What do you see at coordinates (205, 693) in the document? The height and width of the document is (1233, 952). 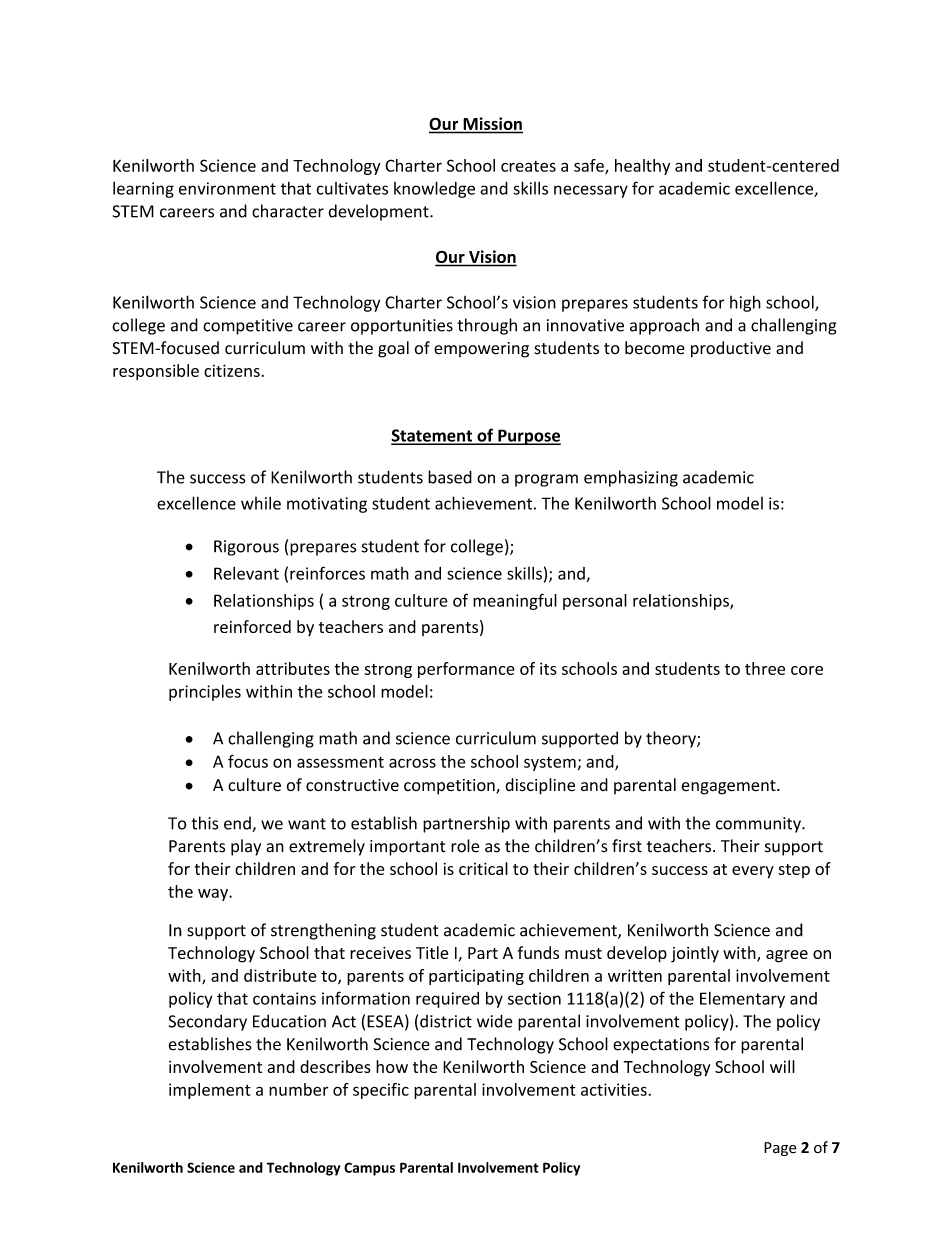 I see `principles` at bounding box center [205, 693].
